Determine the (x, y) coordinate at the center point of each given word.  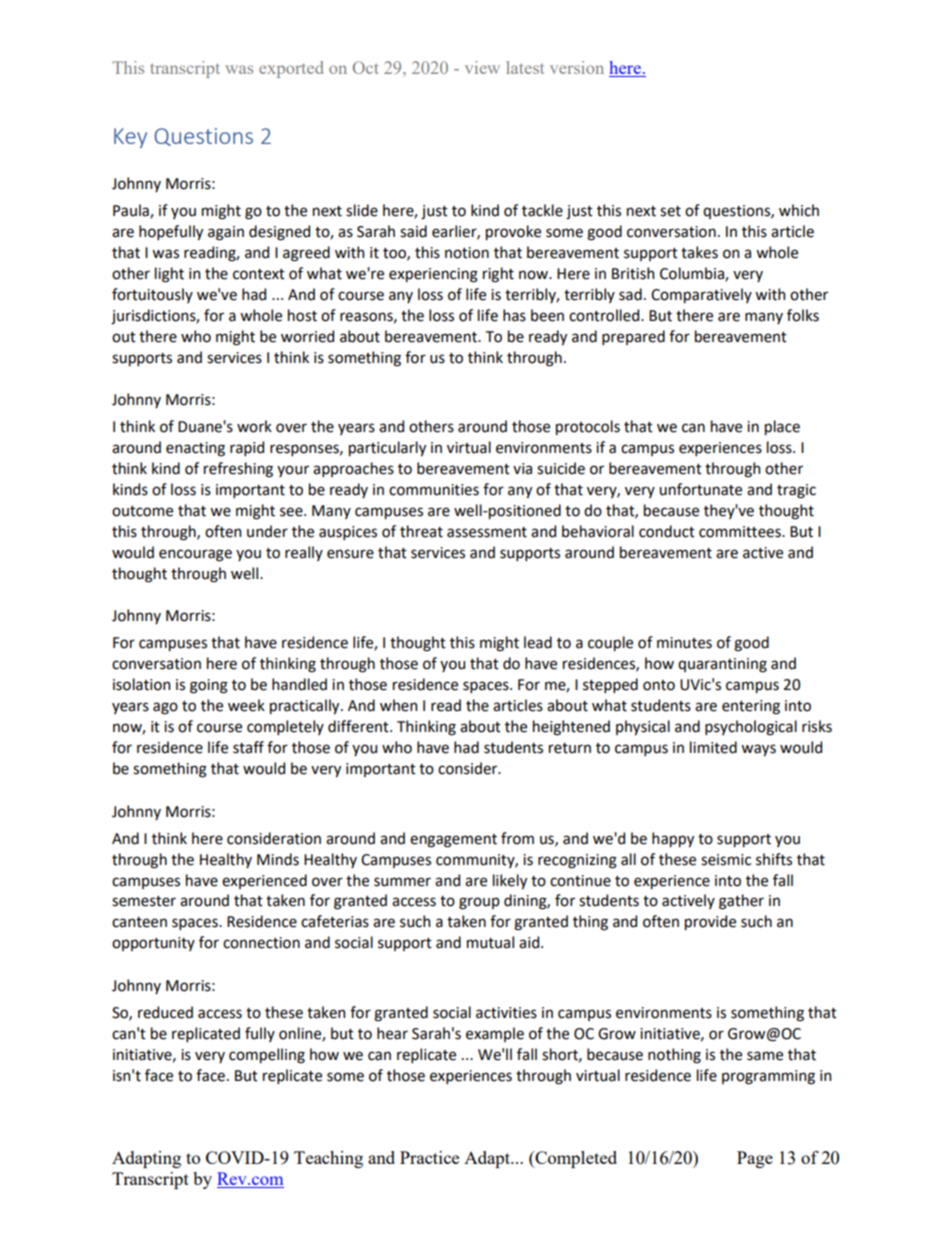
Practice (429, 1157)
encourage (195, 555)
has (514, 315)
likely (510, 881)
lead (538, 642)
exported (291, 69)
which (799, 210)
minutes (684, 643)
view (482, 67)
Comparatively (701, 295)
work (254, 426)
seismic (726, 860)
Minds (278, 859)
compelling (267, 1056)
